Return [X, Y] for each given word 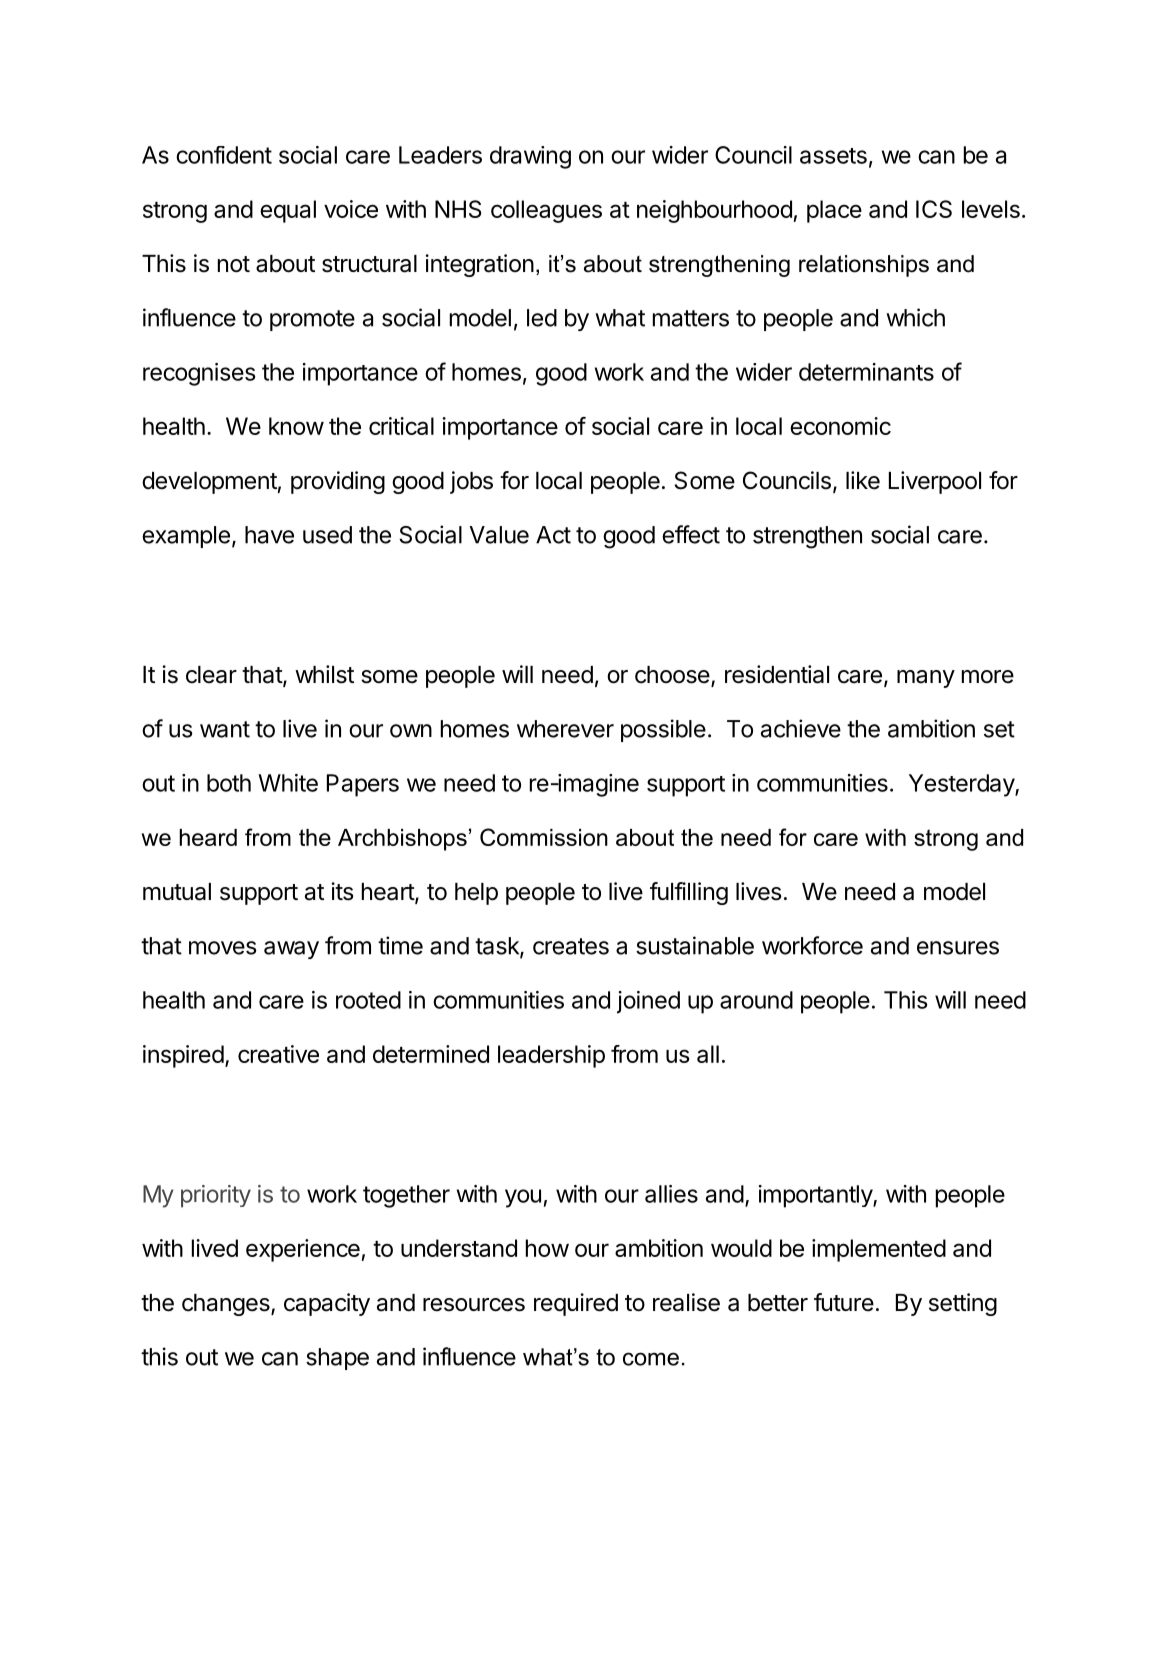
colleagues [546, 211]
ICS [934, 209]
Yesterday [962, 785]
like [863, 480]
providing [338, 482]
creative [278, 1054]
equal [288, 211]
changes [227, 1305]
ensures [958, 948]
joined [648, 1002]
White [288, 783]
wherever [565, 729]
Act [553, 535]
